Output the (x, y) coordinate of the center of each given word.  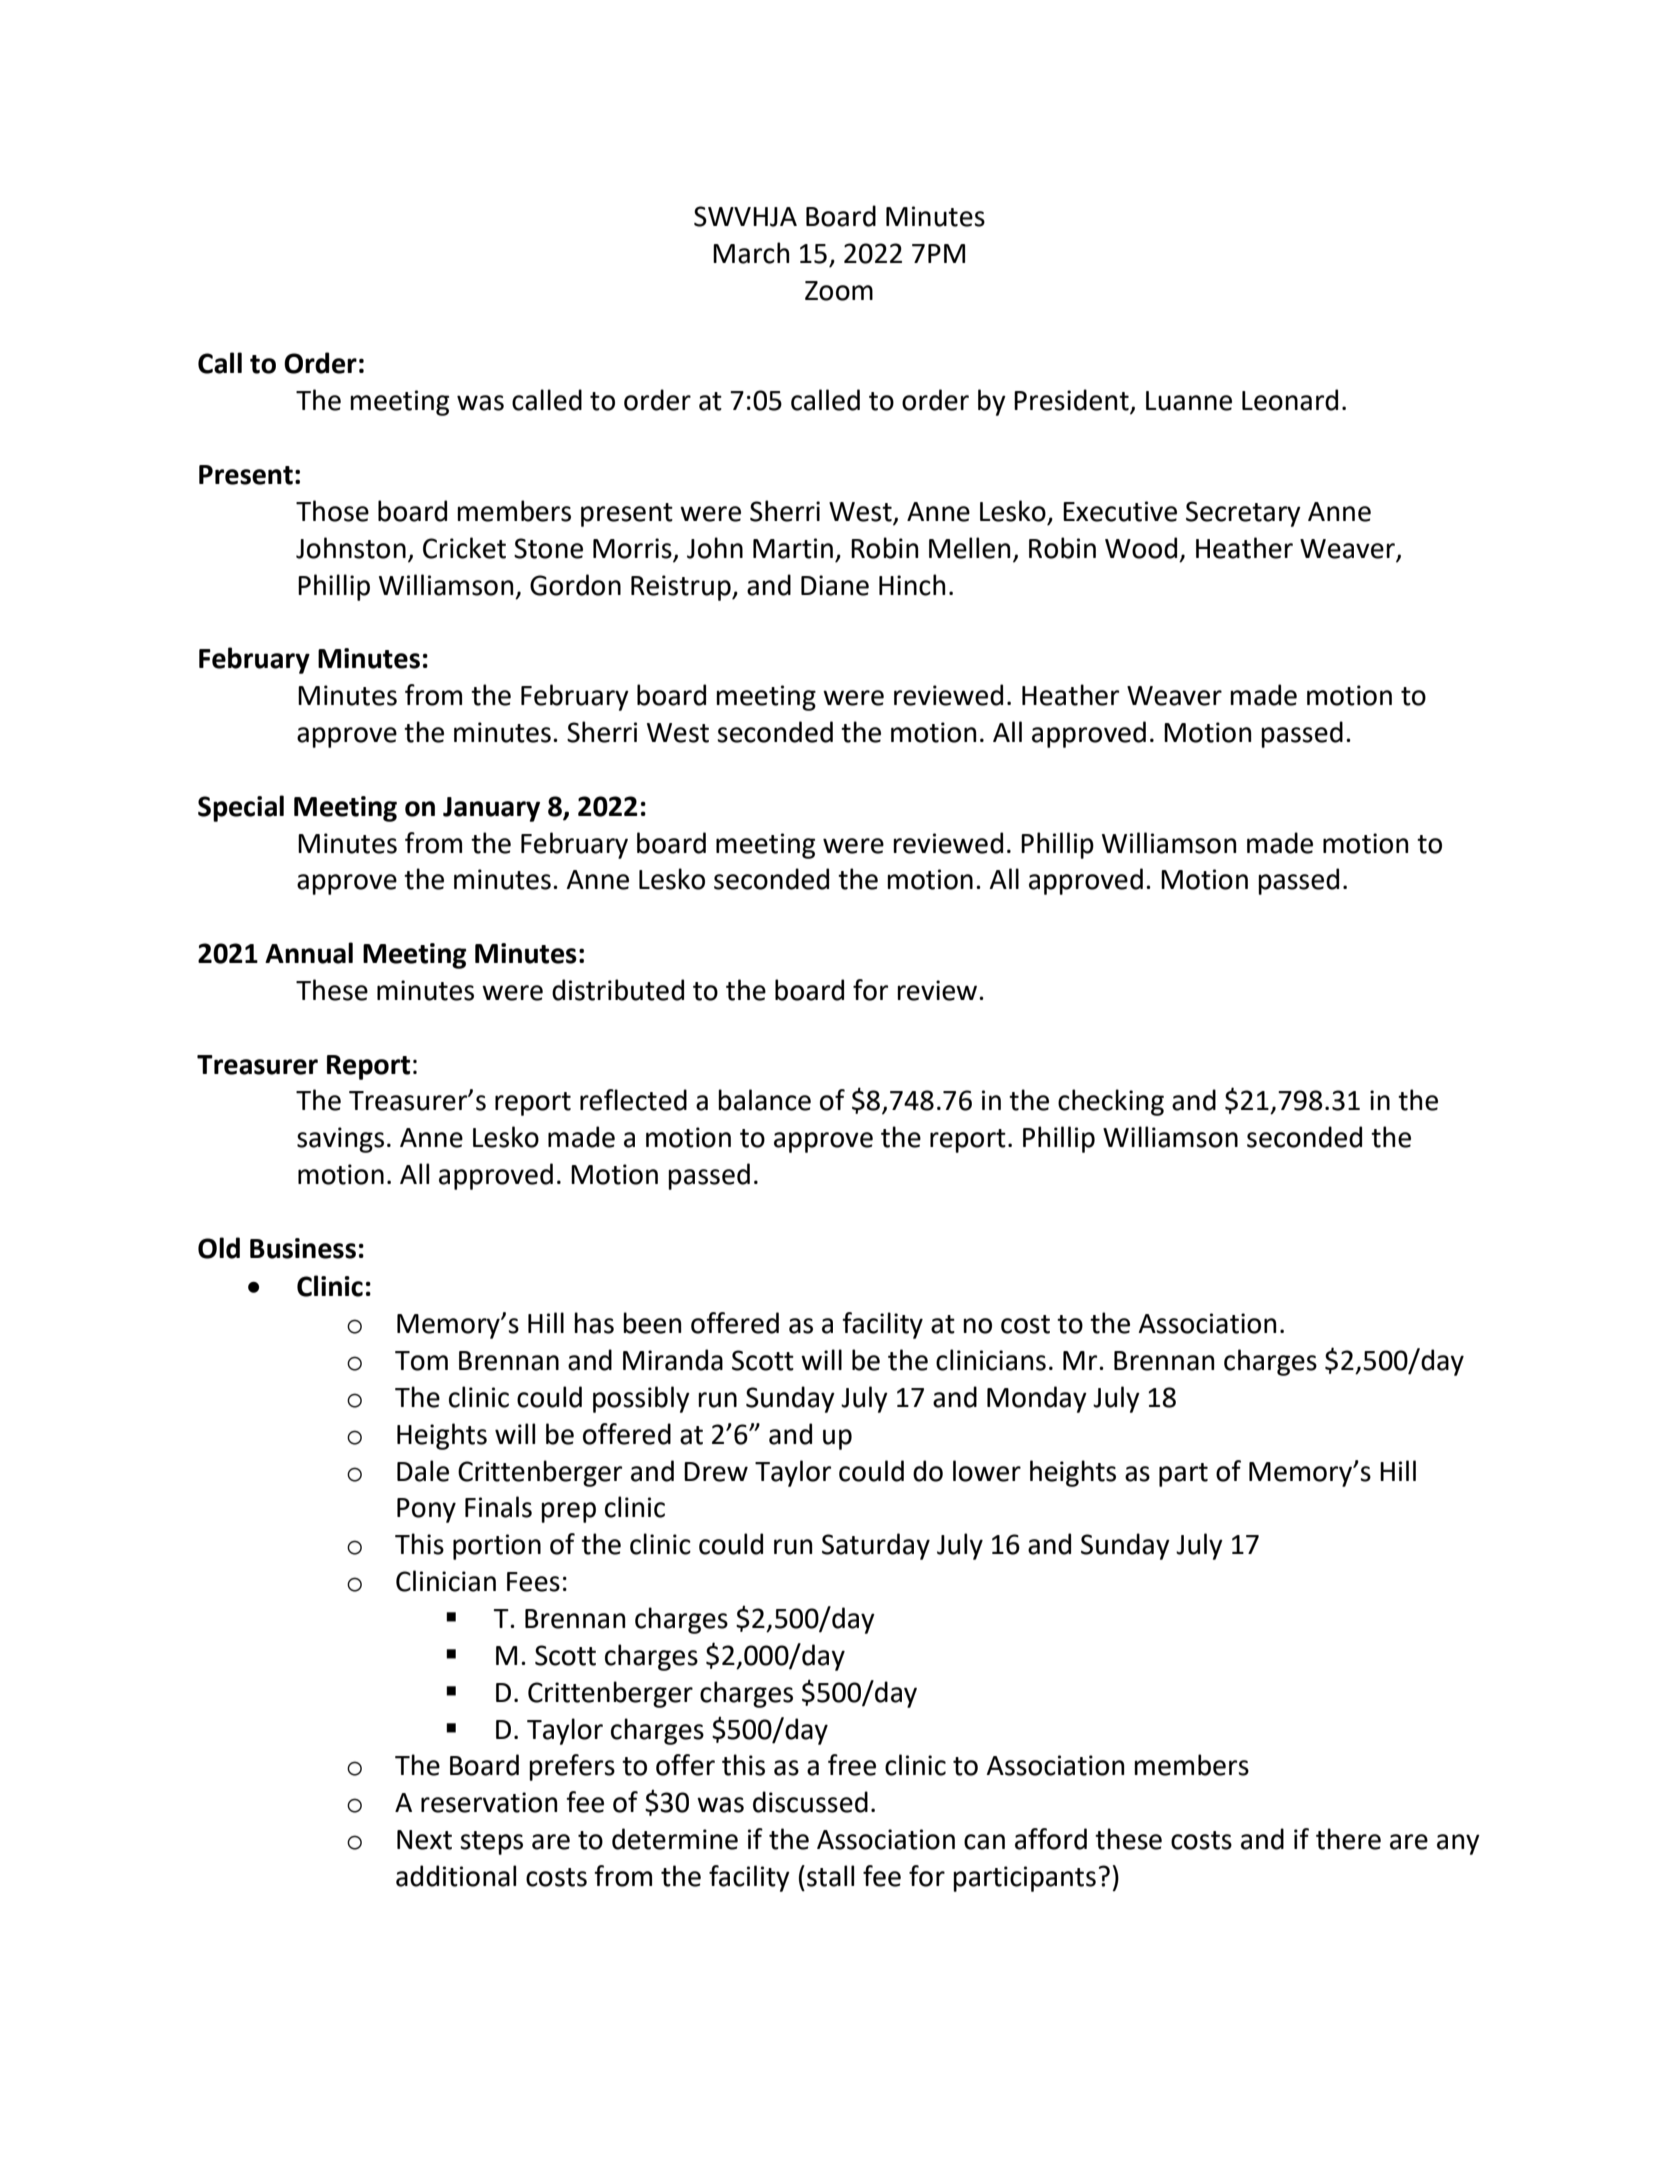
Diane (835, 585)
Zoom (839, 291)
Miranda (673, 1360)
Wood (1141, 548)
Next (424, 1840)
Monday (1037, 1399)
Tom (421, 1361)
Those (332, 511)
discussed (810, 1802)
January (491, 809)
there (1348, 1839)
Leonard (1290, 400)
